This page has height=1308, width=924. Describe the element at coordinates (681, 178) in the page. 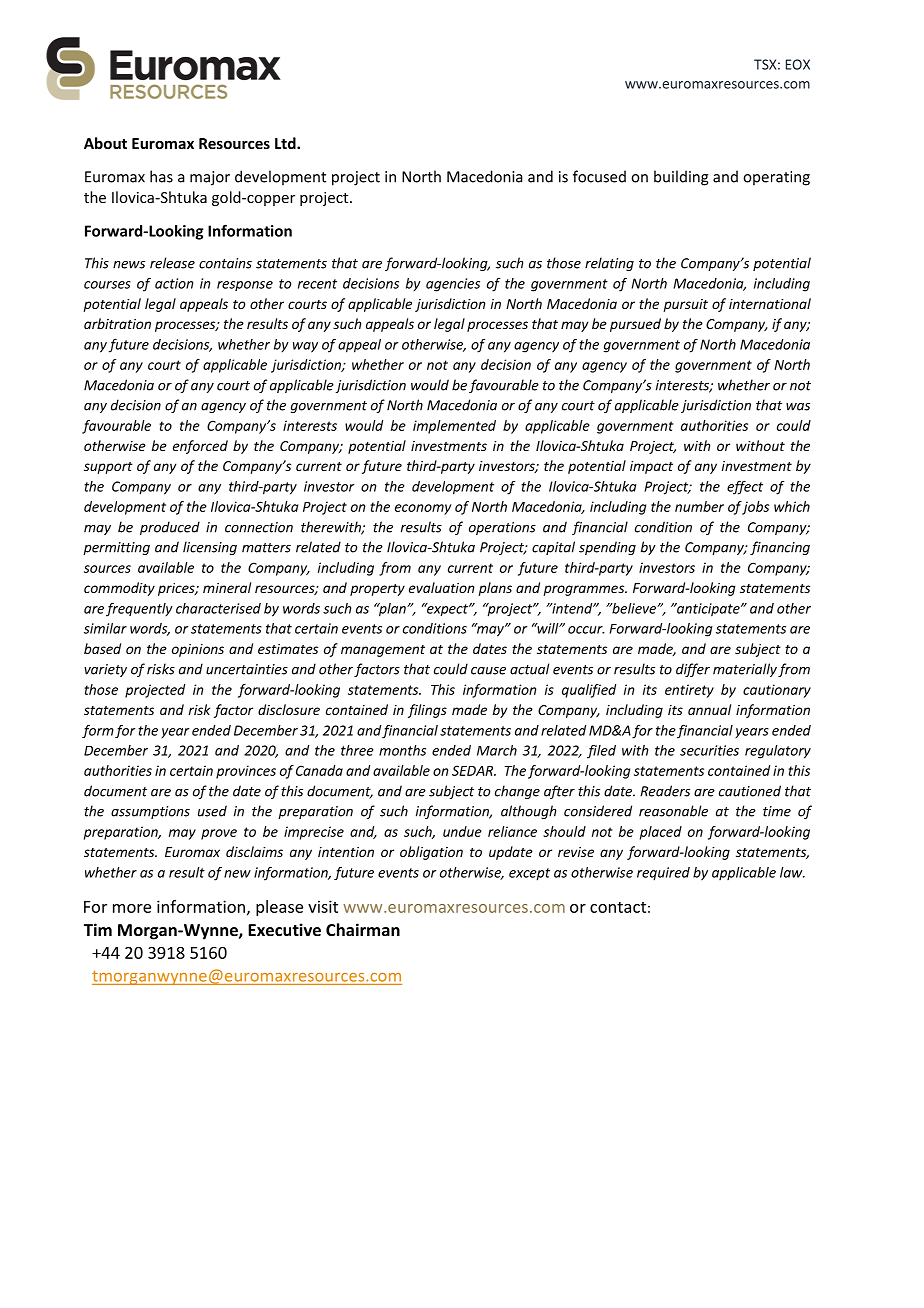

I see `building` at that location.
